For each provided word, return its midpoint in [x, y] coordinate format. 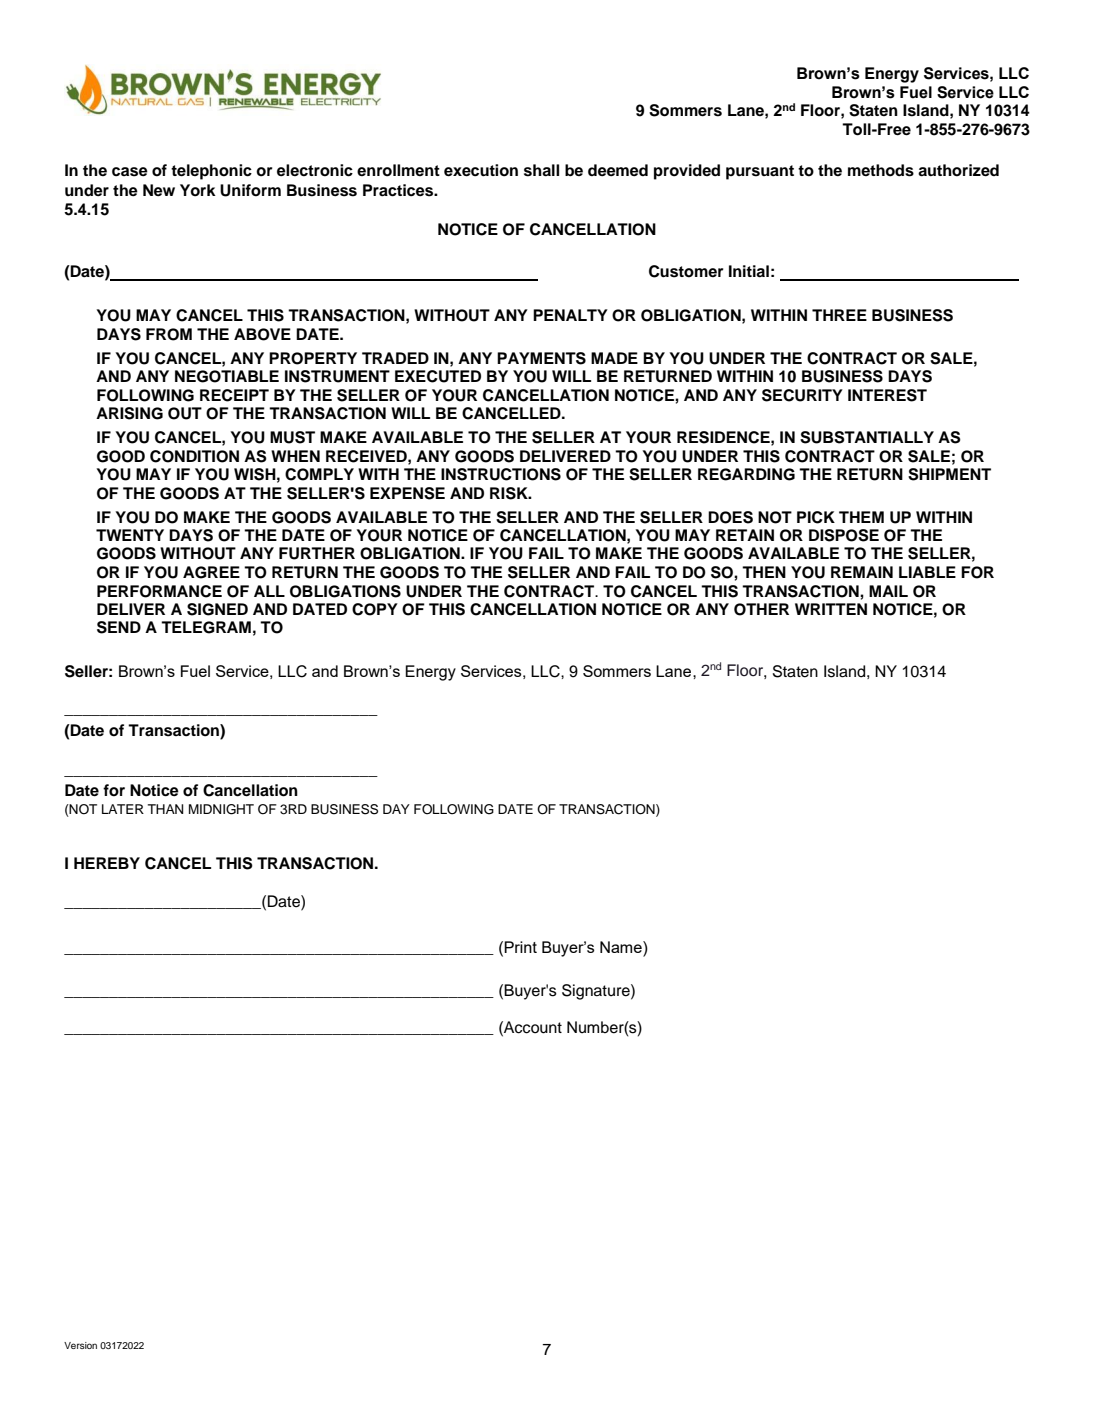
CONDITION [194, 456]
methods [881, 170]
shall [541, 170]
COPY [375, 609]
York [198, 190]
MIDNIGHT [221, 809]
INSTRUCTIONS [501, 474]
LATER [123, 809]
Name [622, 948]
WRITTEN [831, 609]
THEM [861, 517]
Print [520, 947]
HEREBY [107, 863]
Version [80, 1345]
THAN [165, 809]
